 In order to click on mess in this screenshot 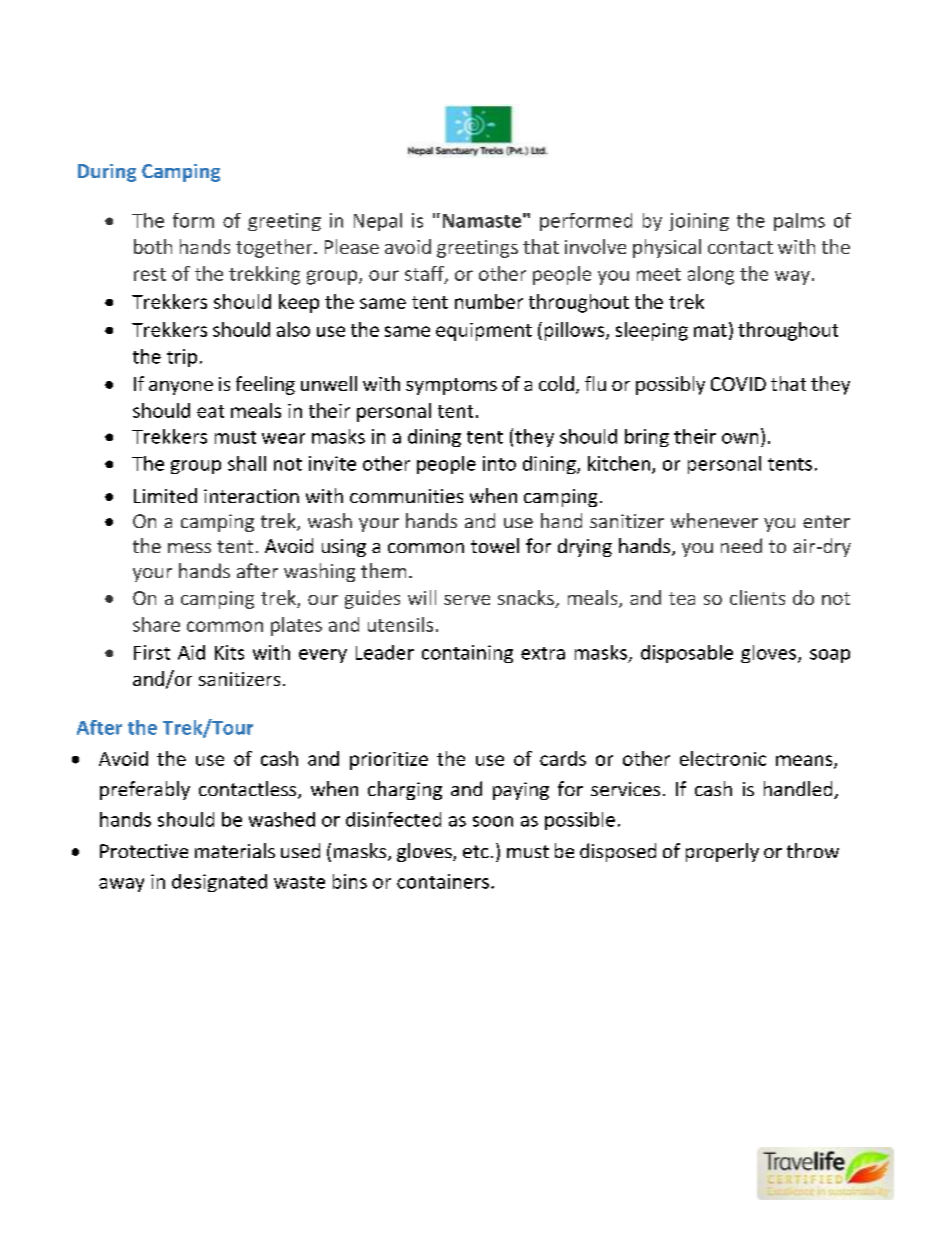, I will do `click(189, 548)`.
